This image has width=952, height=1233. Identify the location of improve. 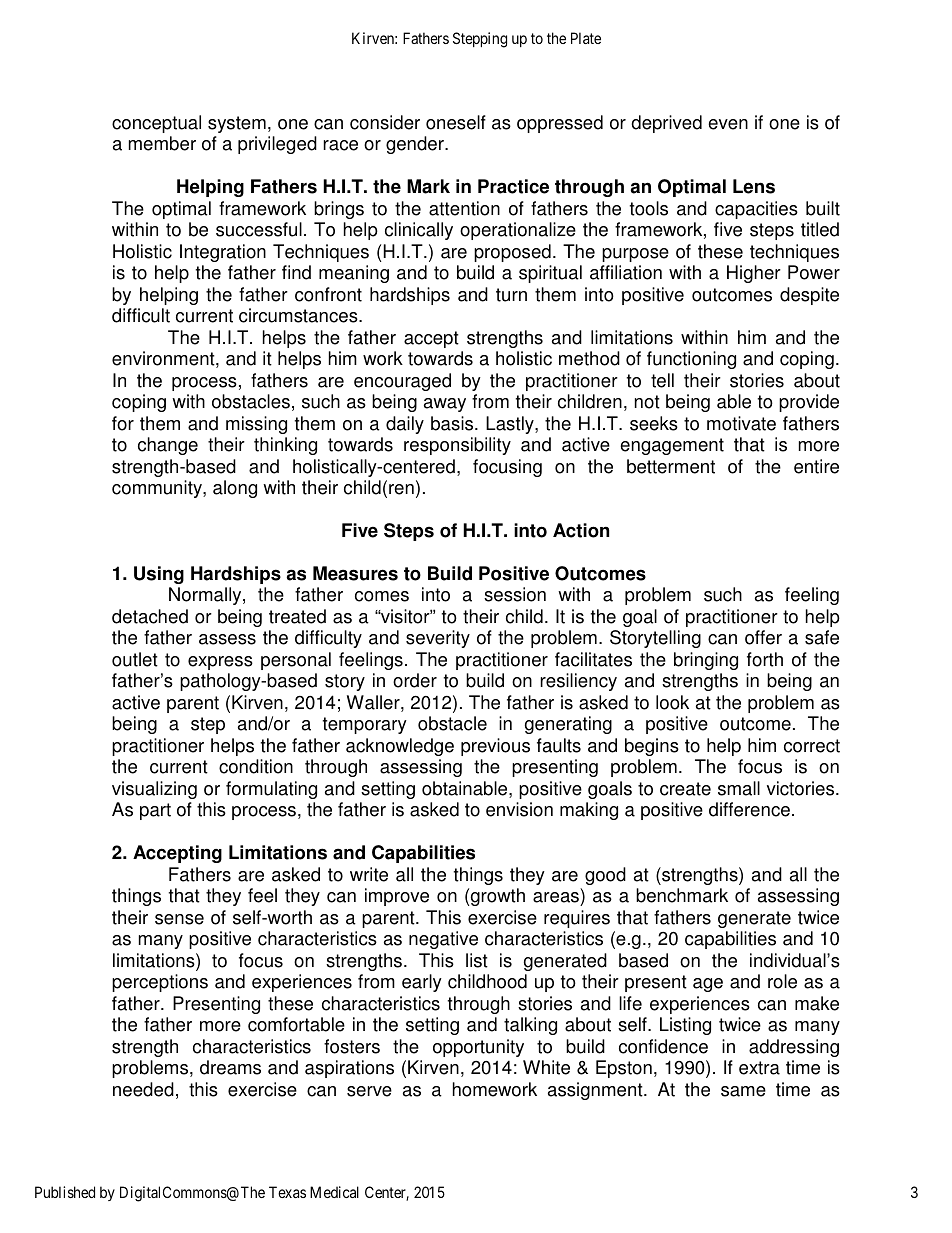
(397, 897).
